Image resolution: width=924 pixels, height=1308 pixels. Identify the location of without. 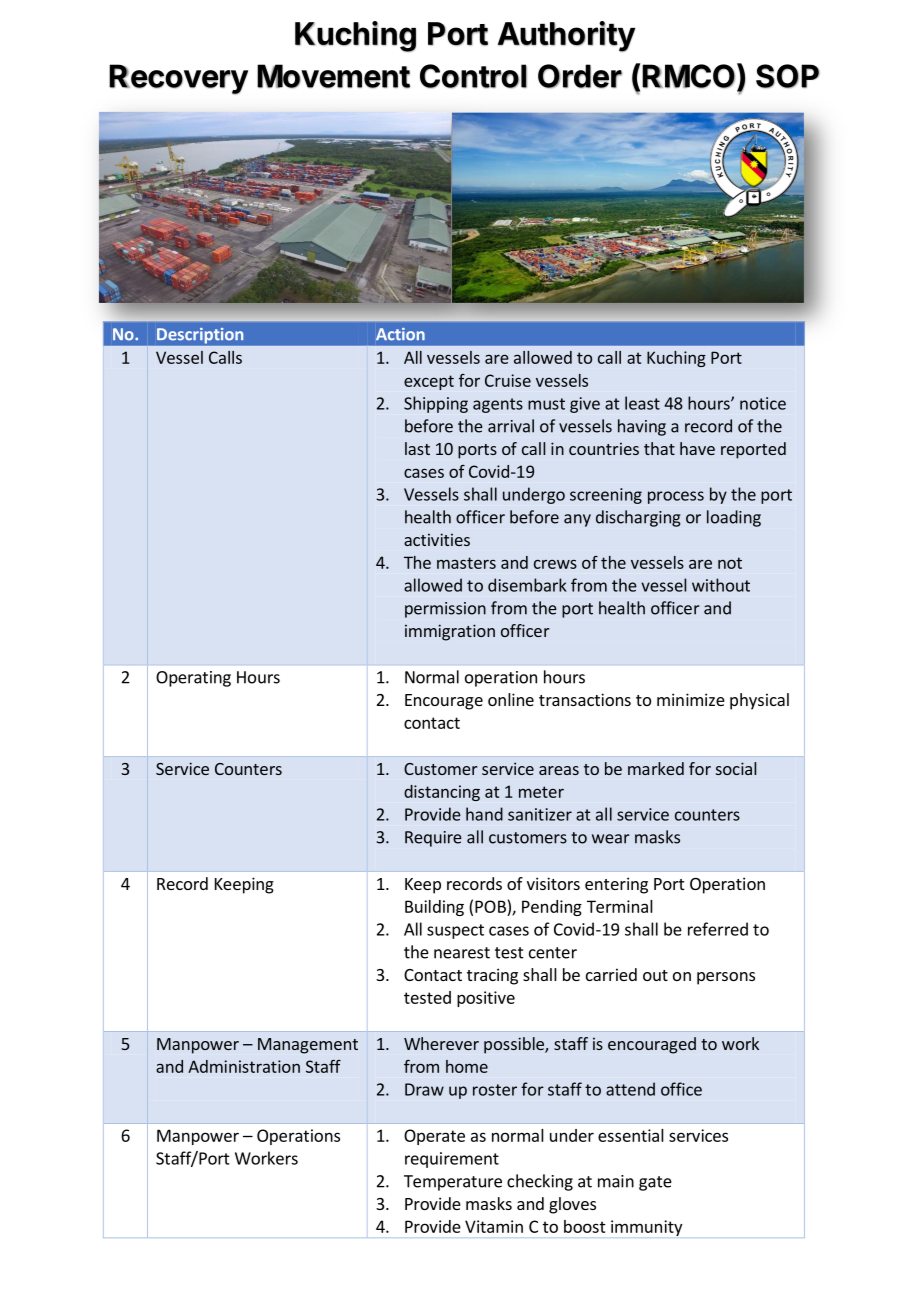
(721, 585).
